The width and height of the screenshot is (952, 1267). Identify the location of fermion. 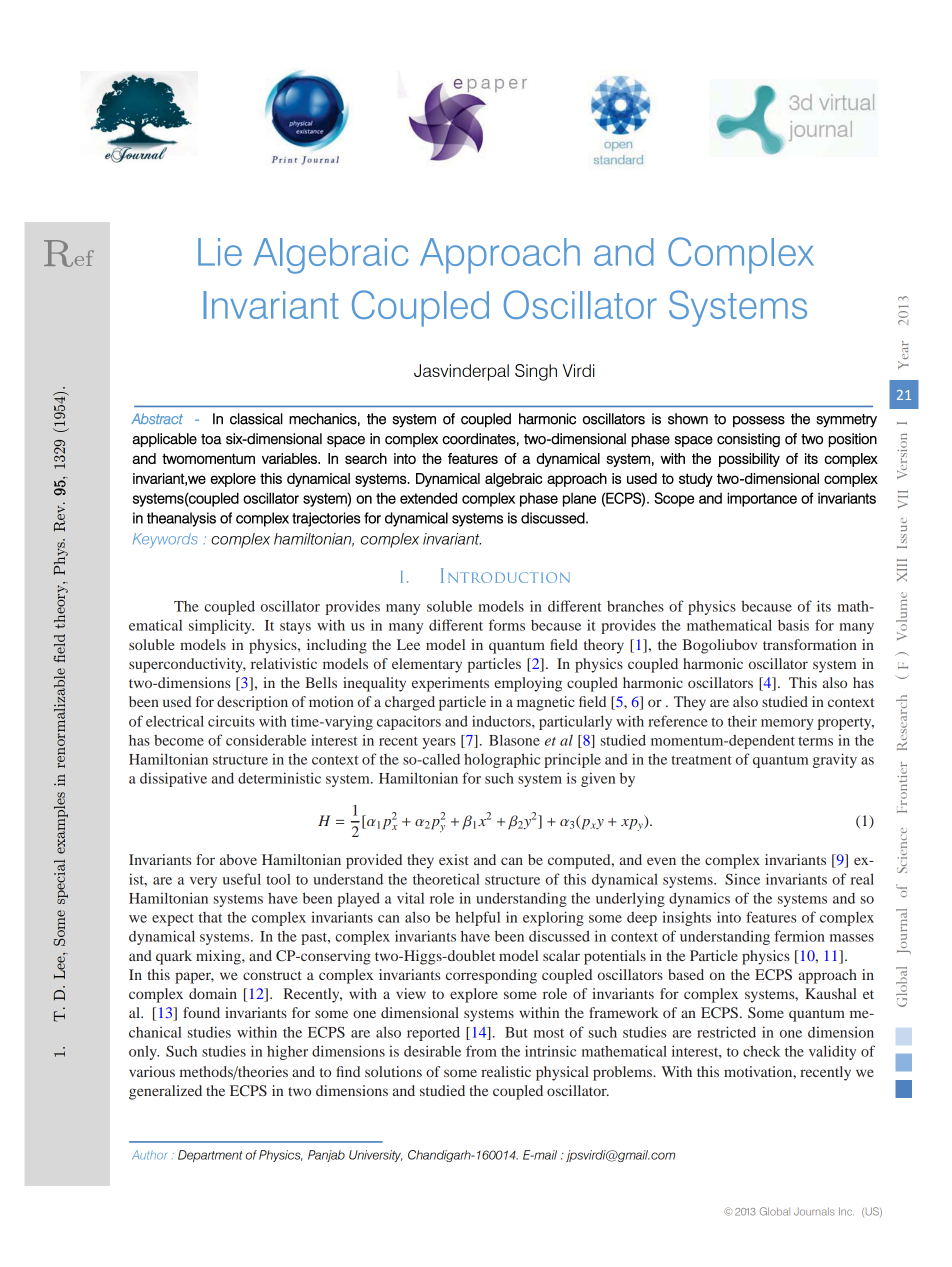
(799, 936).
